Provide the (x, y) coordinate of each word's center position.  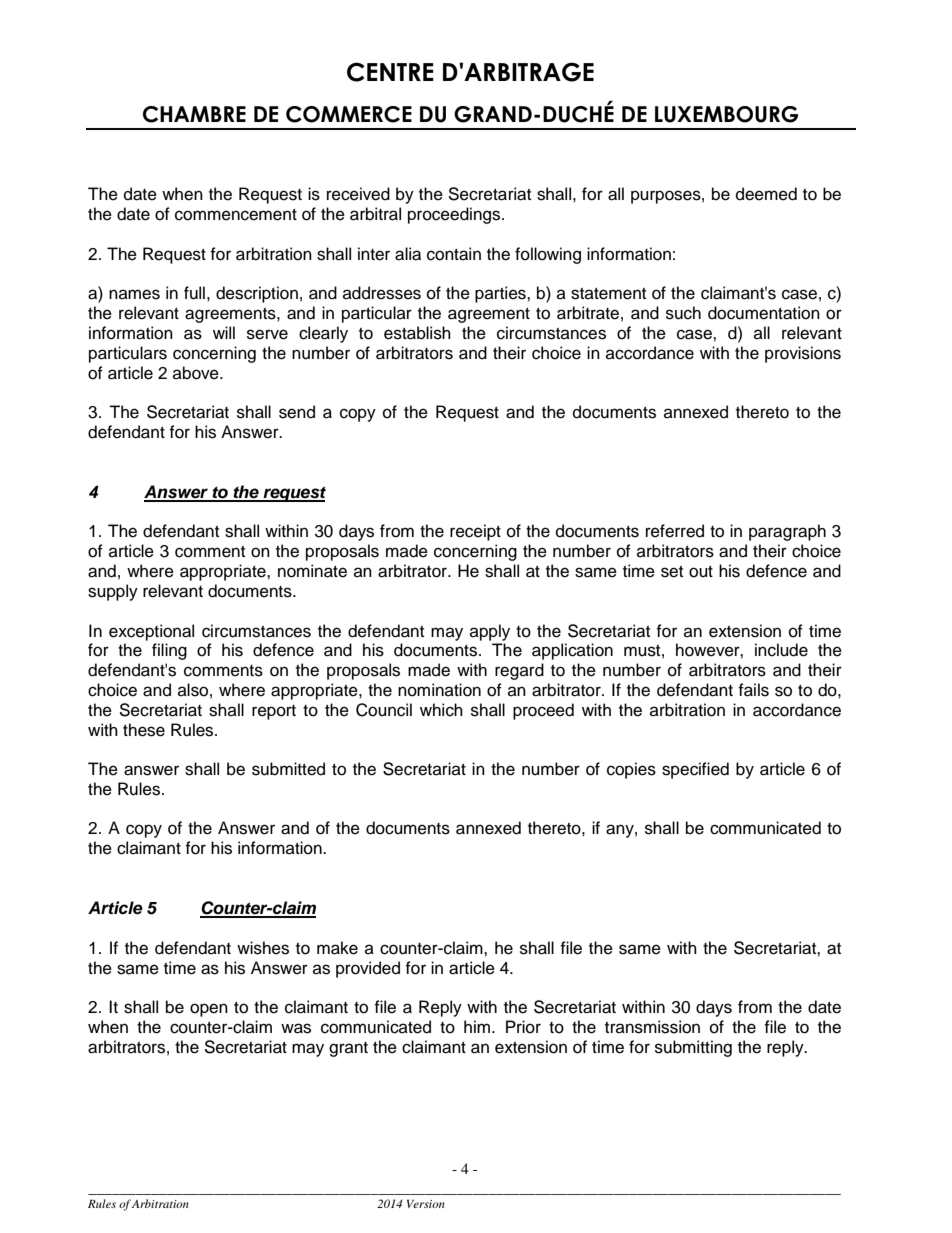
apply (490, 632)
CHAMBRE (194, 114)
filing (169, 651)
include (781, 650)
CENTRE (390, 72)
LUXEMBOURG (726, 114)
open (209, 1010)
